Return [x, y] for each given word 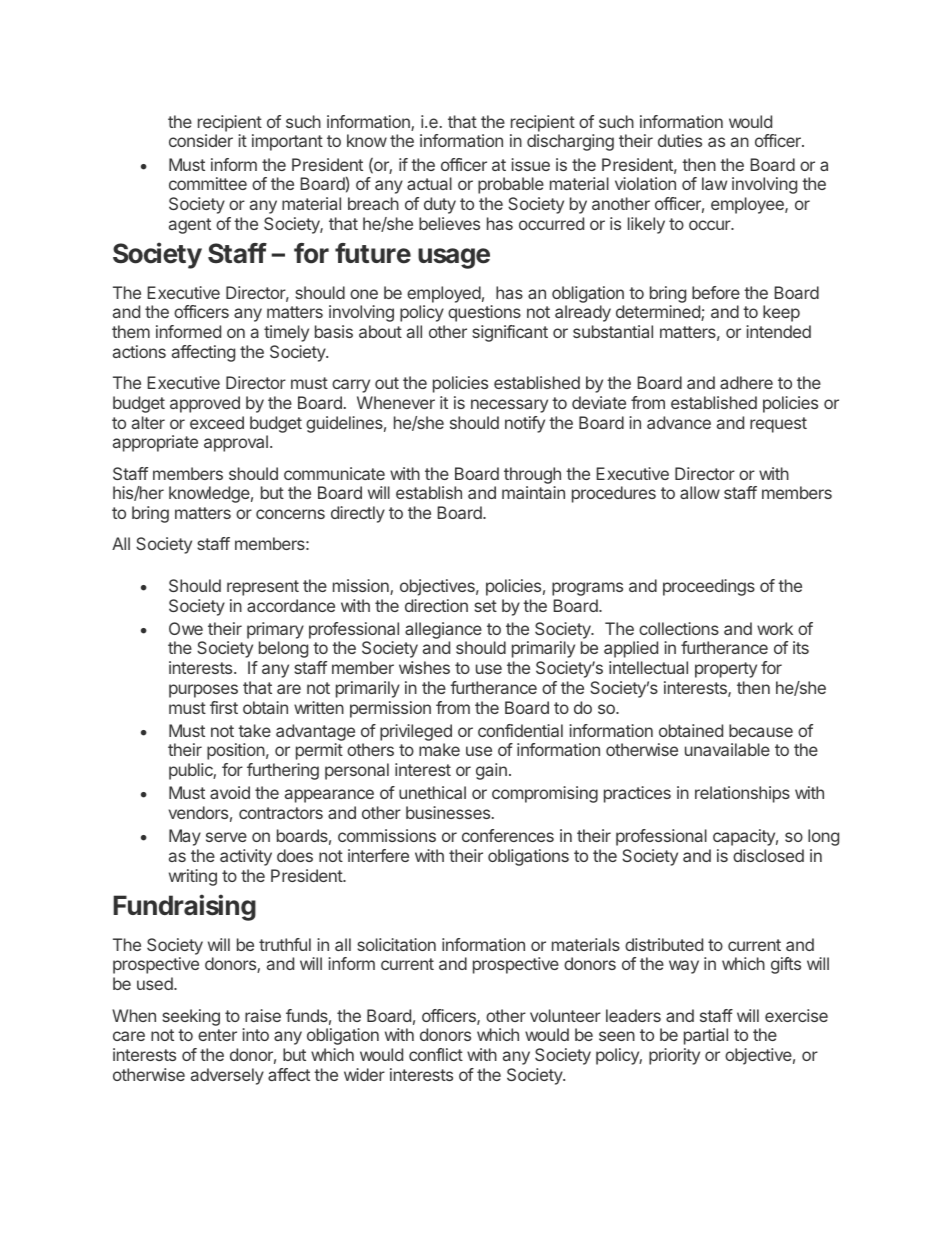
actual [429, 183]
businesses [449, 812]
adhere [746, 382]
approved [205, 404]
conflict [436, 1054]
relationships [742, 794]
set [485, 606]
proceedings [709, 587]
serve [226, 837]
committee [208, 183]
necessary [509, 406]
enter [217, 1035]
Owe [186, 628]
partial [706, 1036]
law [714, 183]
